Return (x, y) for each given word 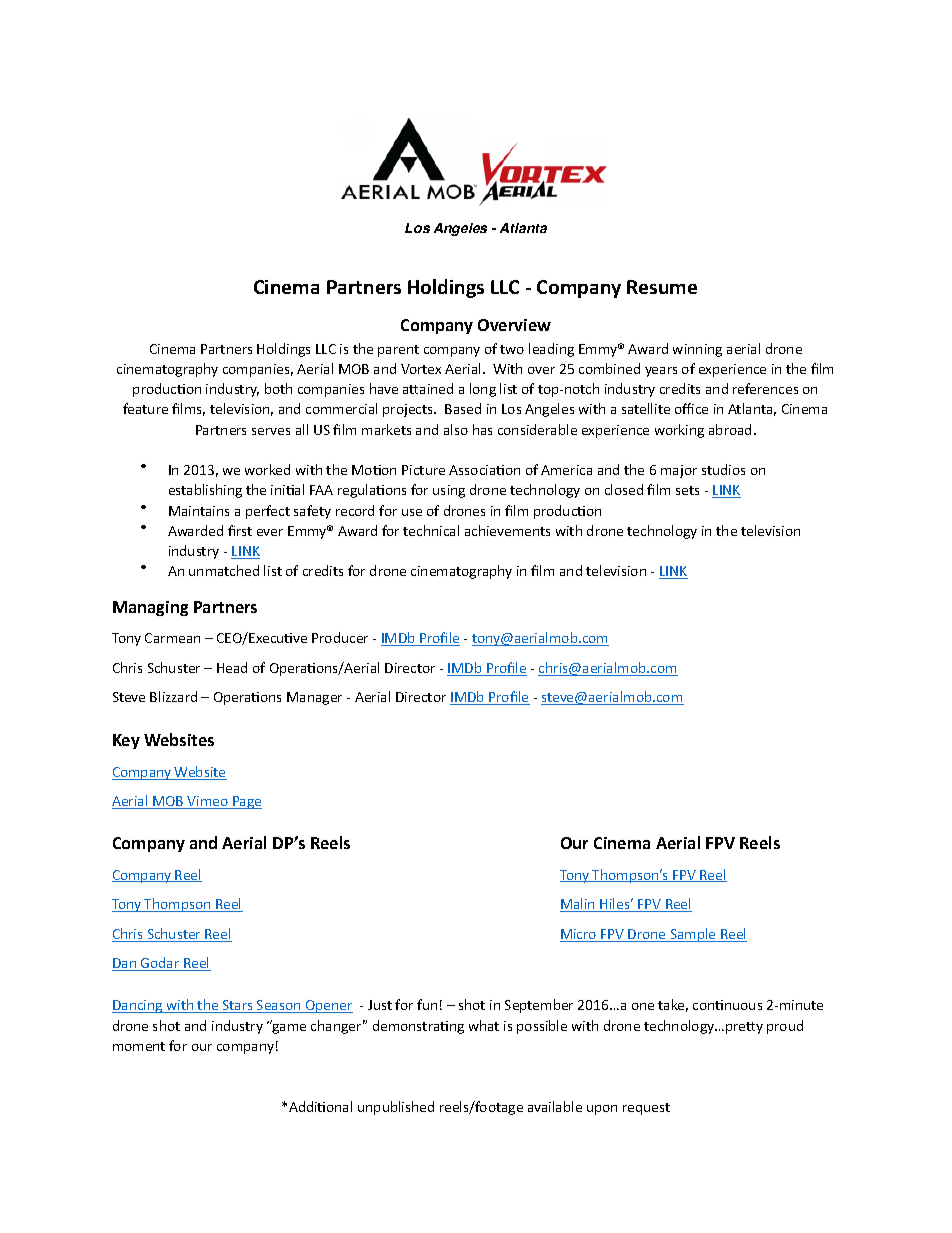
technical (431, 530)
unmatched (224, 570)
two (512, 349)
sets (687, 490)
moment (139, 1046)
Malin (578, 905)
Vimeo (208, 802)
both (278, 388)
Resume (662, 287)
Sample (693, 935)
